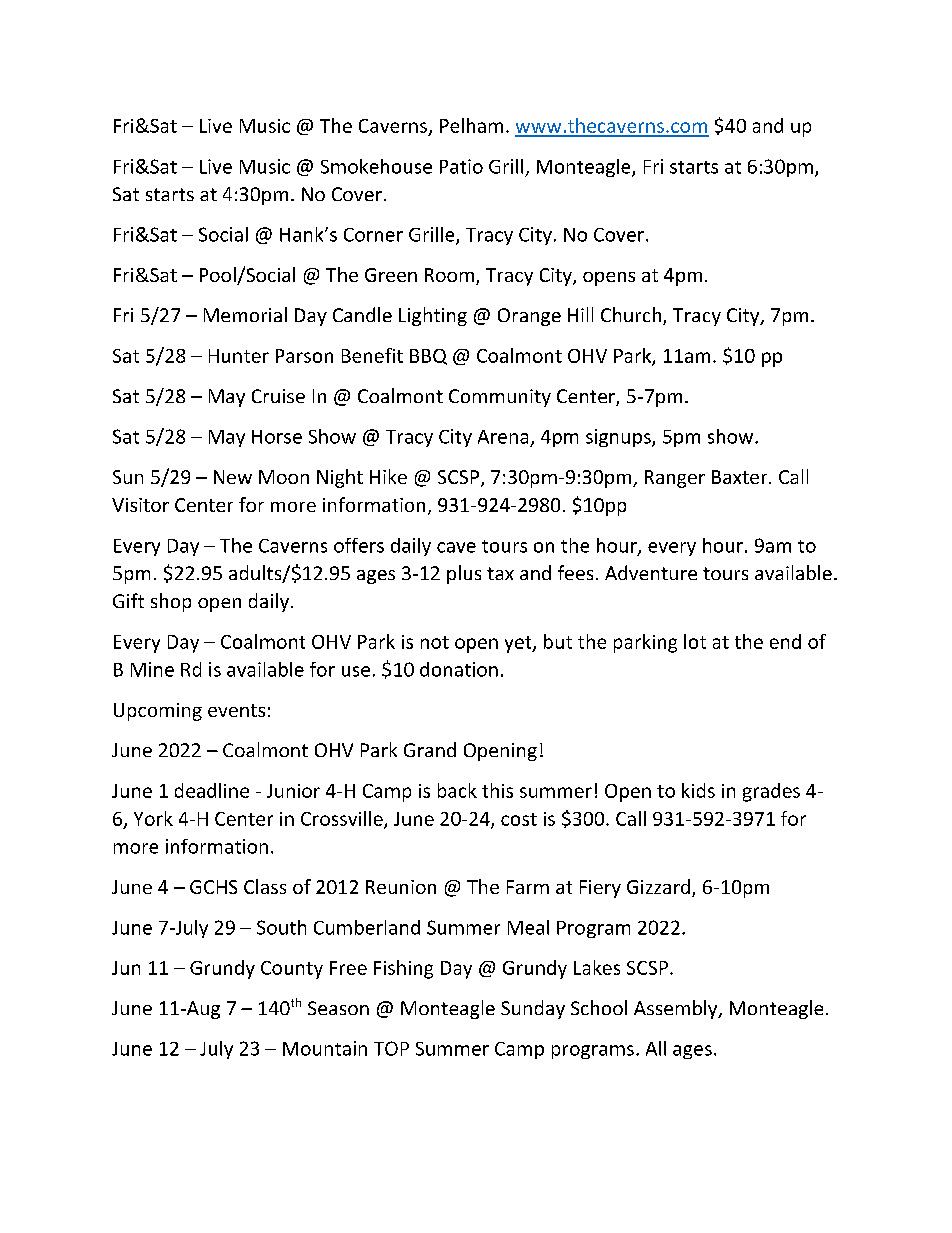 The height and width of the screenshot is (1233, 952). I want to click on Arena, so click(503, 437).
